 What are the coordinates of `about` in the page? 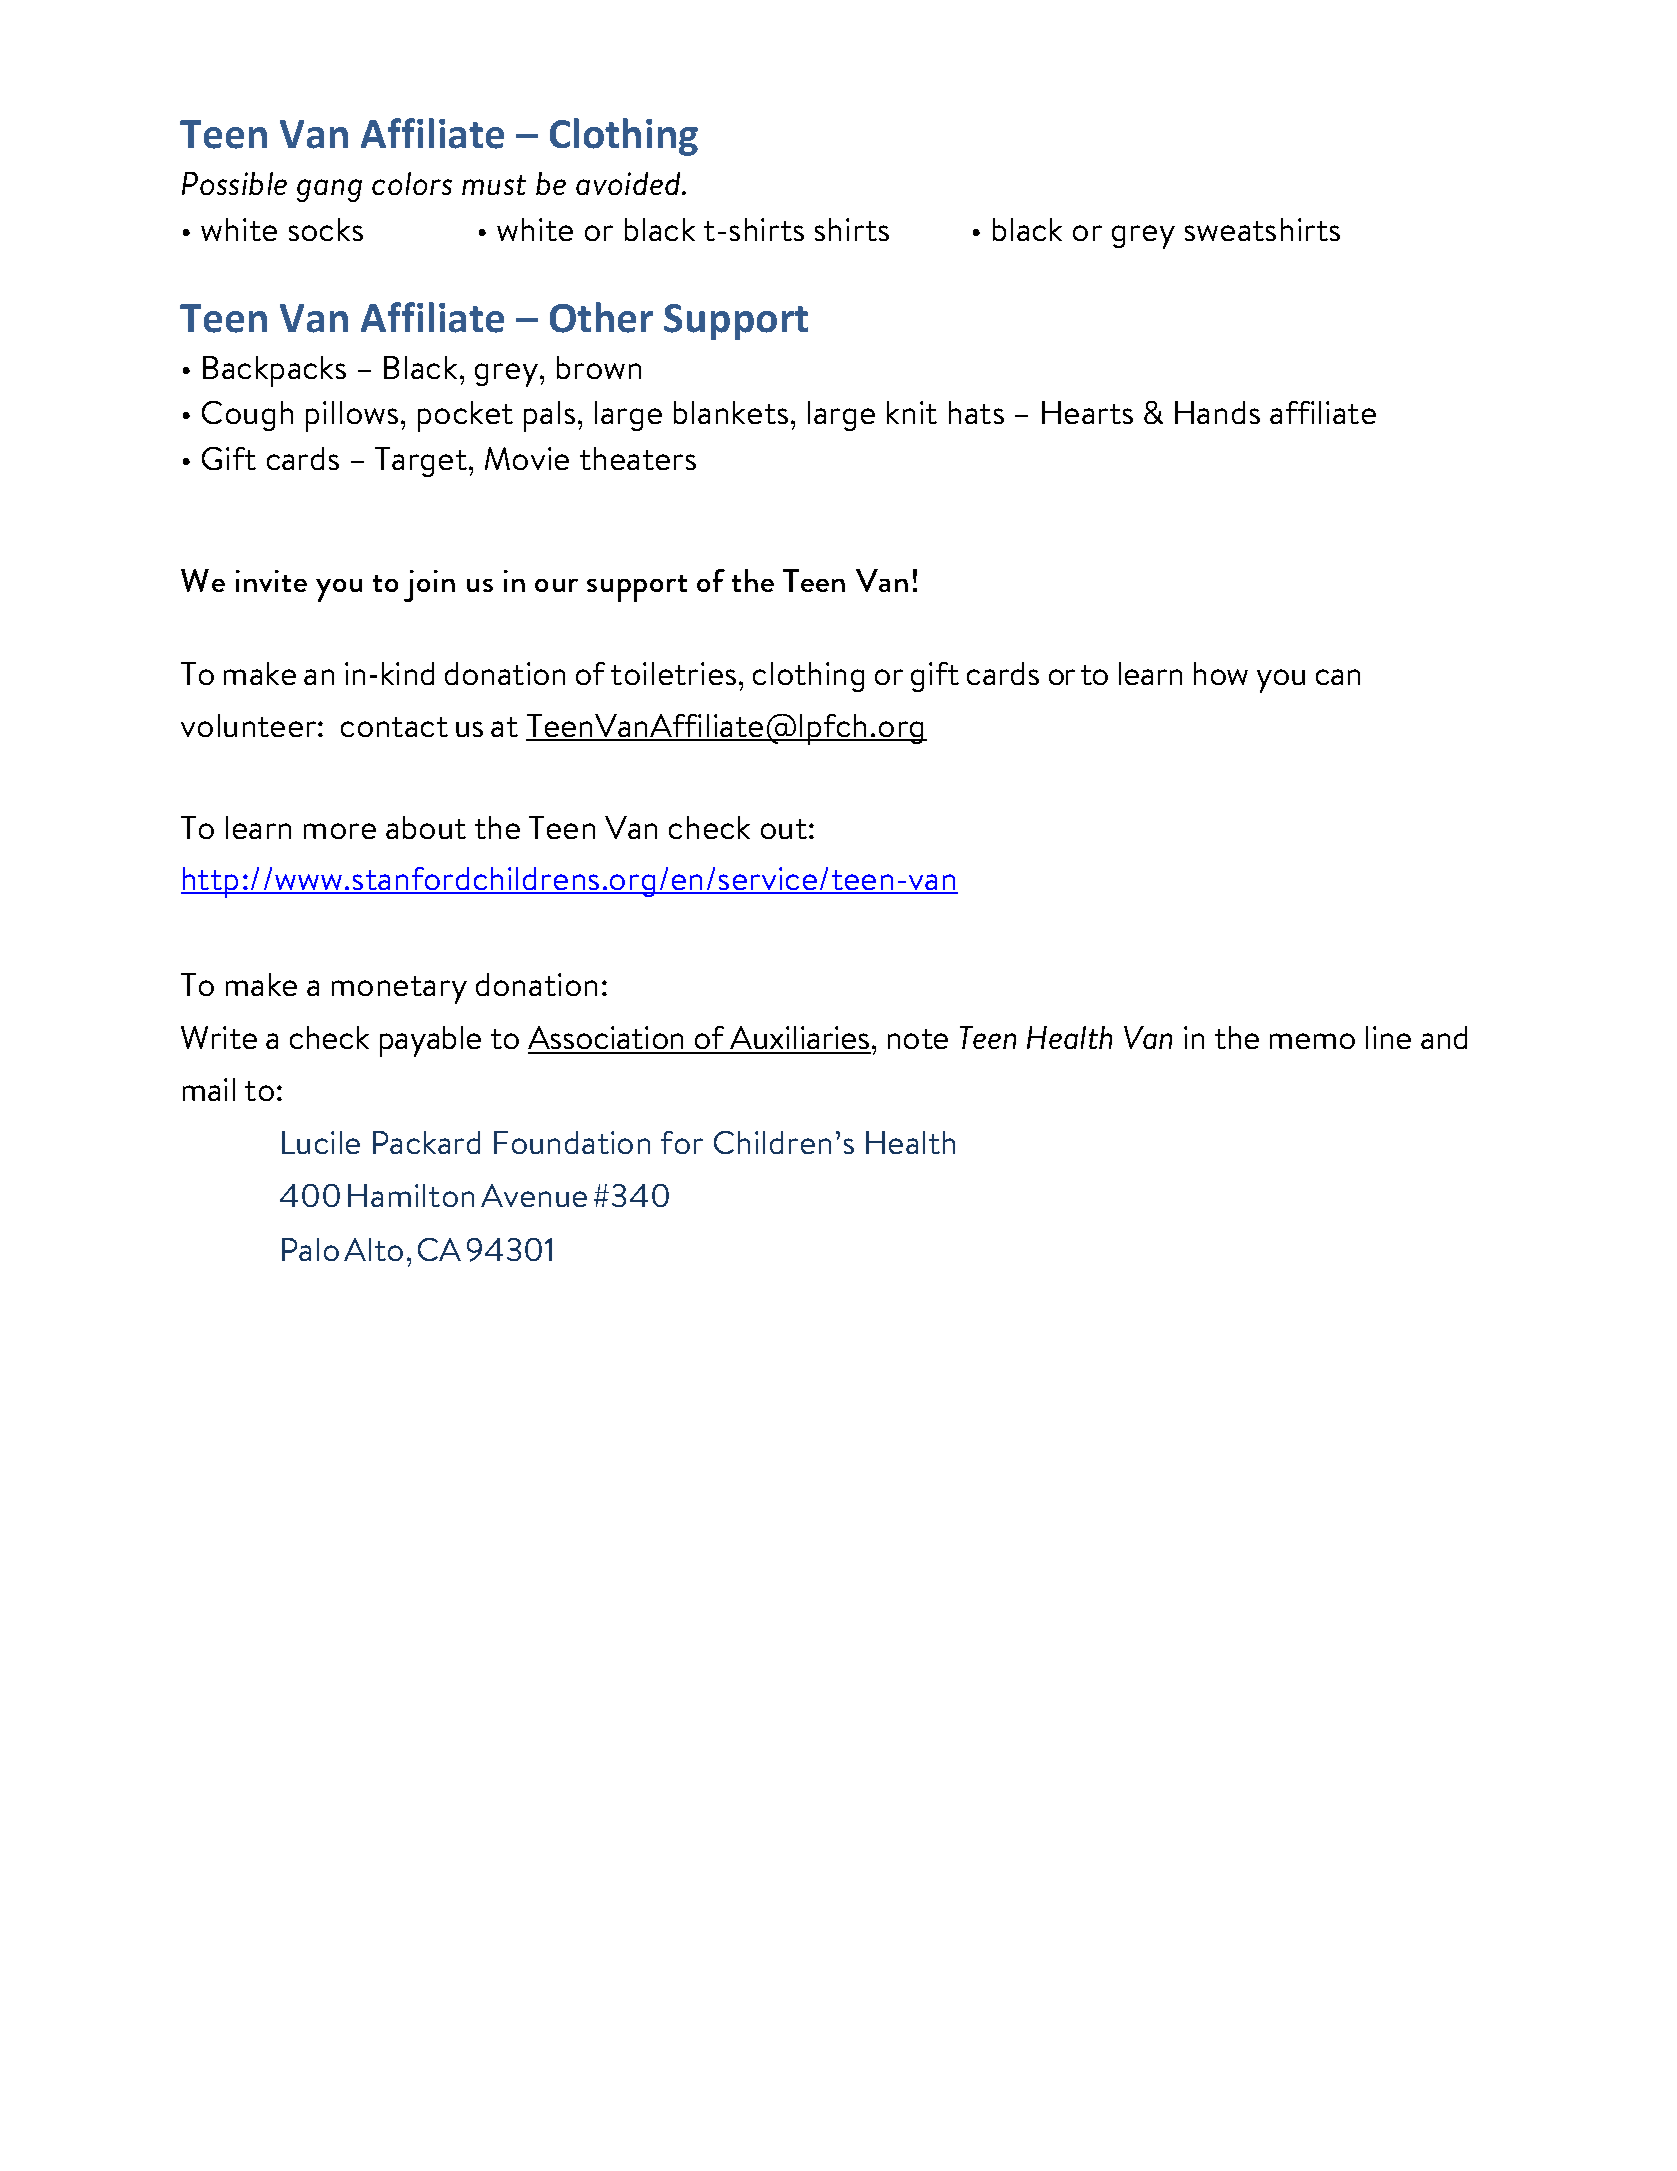 It's located at (426, 827).
